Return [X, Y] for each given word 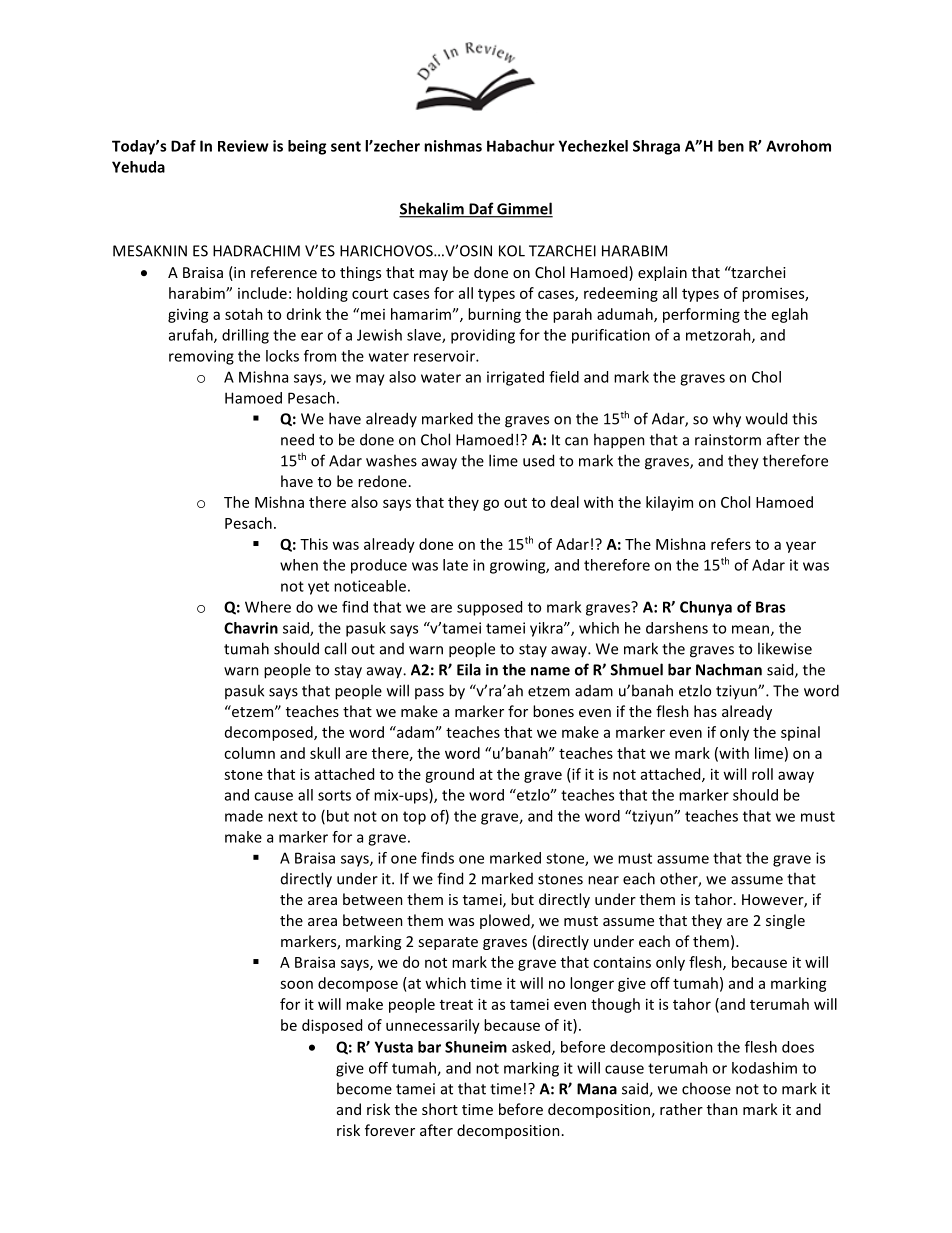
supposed [489, 608]
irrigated [515, 378]
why [727, 420]
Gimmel [524, 209]
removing [201, 357]
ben [731, 146]
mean [750, 629]
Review [243, 146]
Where [268, 607]
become [364, 1088]
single [785, 921]
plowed [506, 921]
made [244, 816]
